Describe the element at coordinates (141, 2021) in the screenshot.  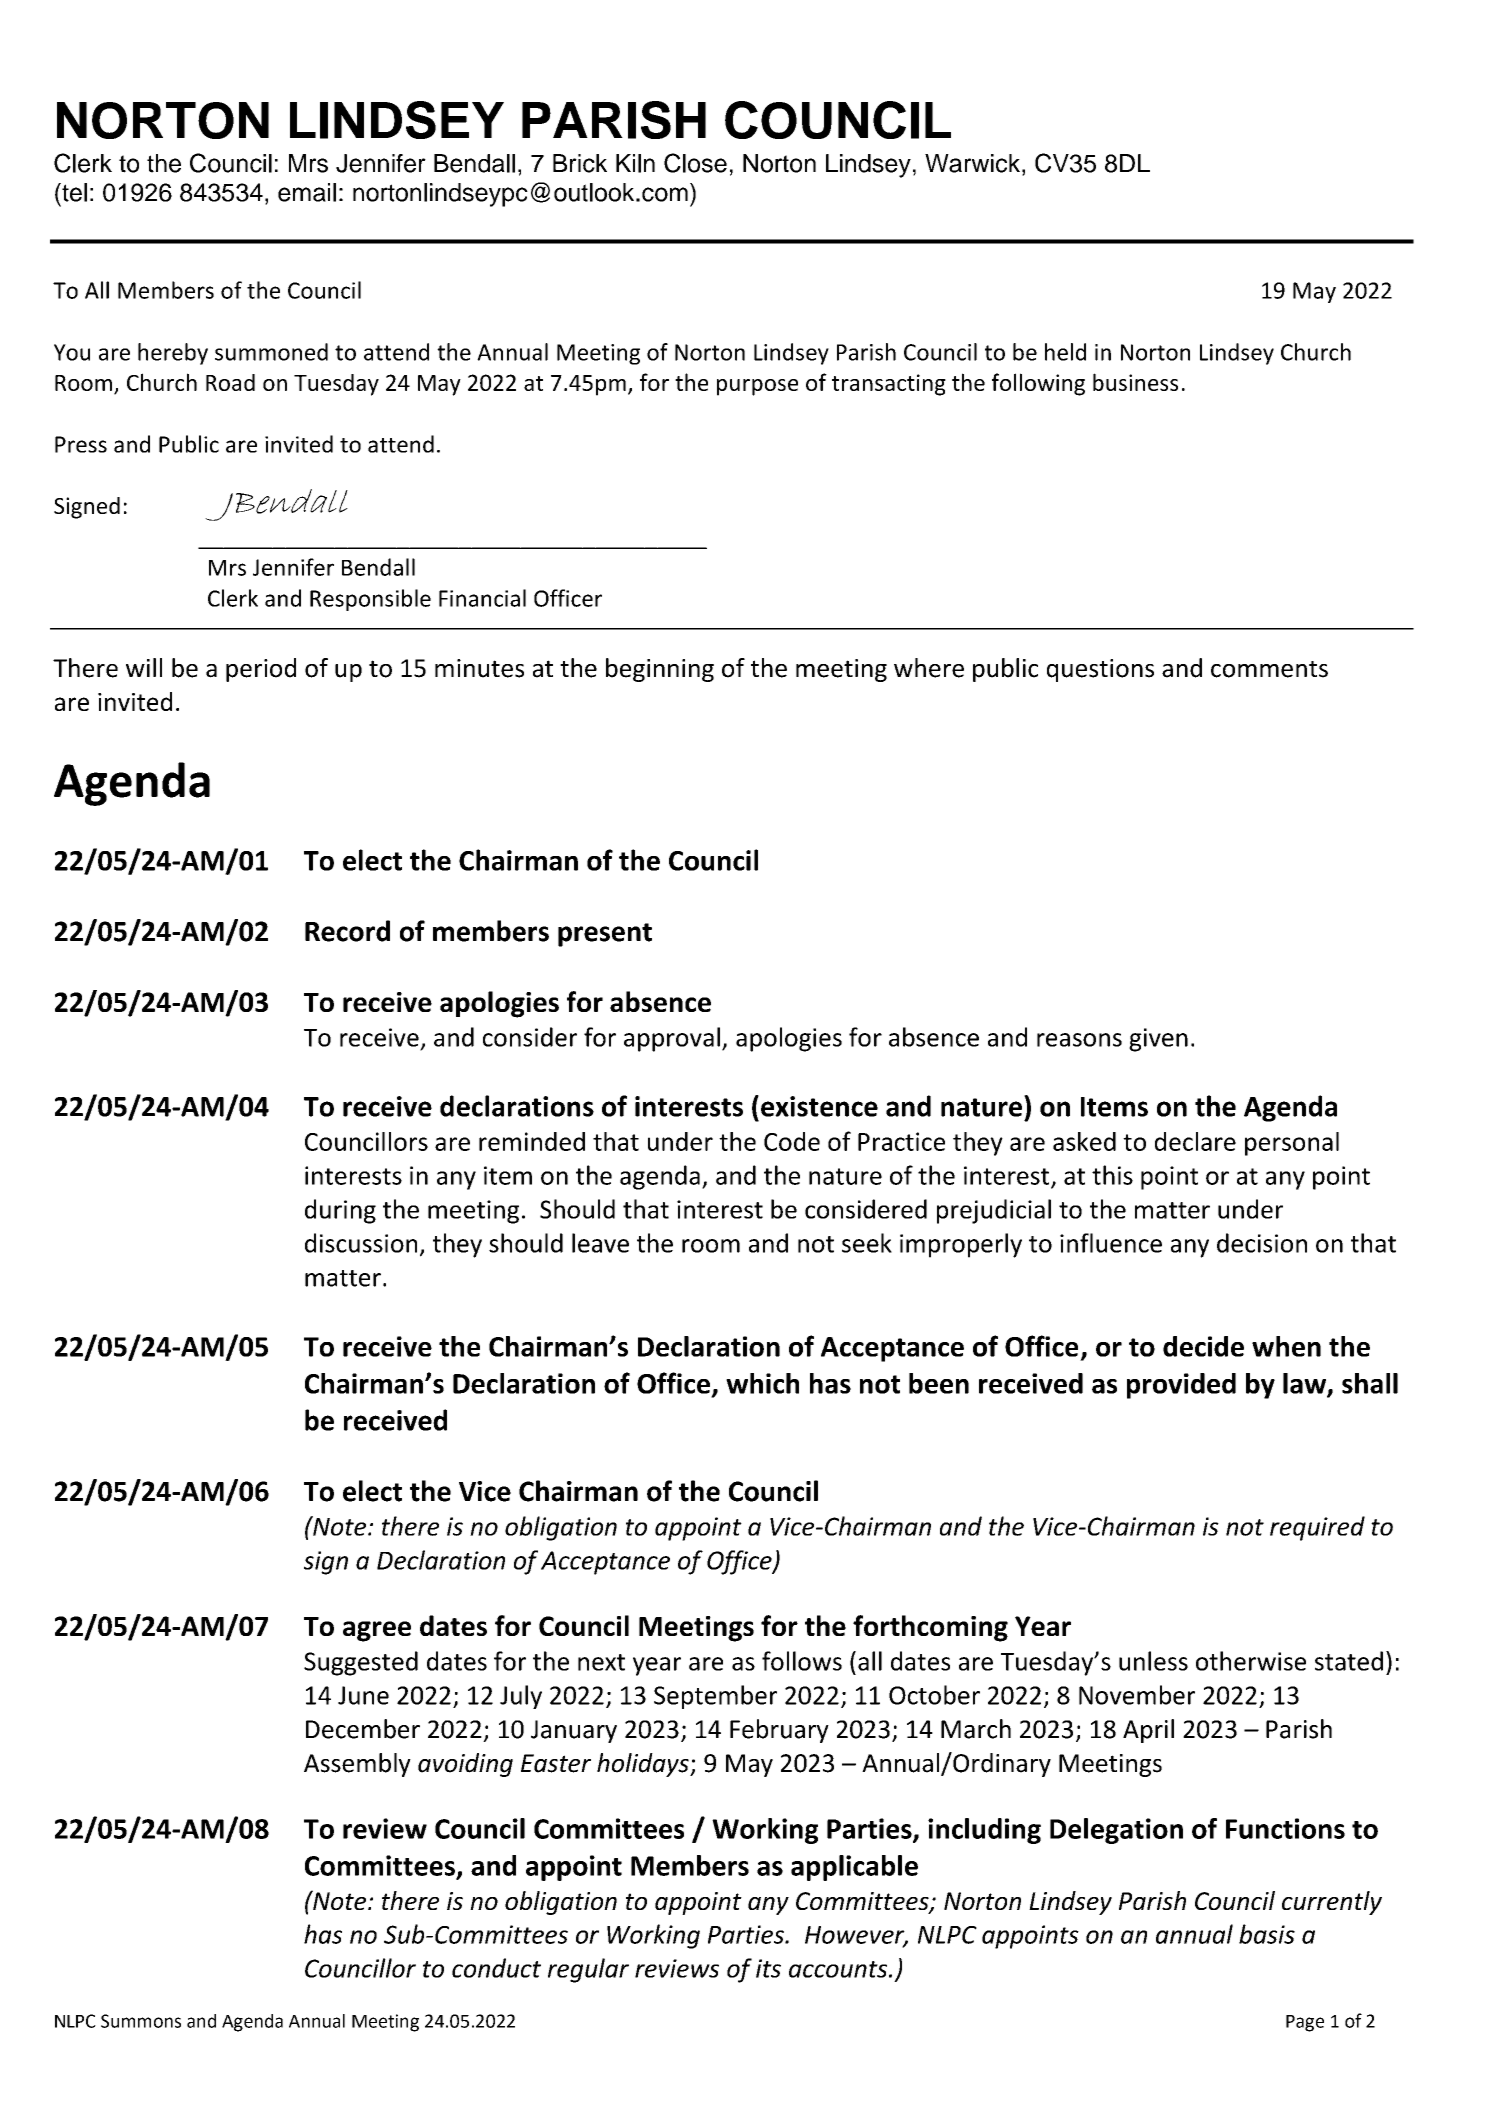
I see `Summons` at that location.
